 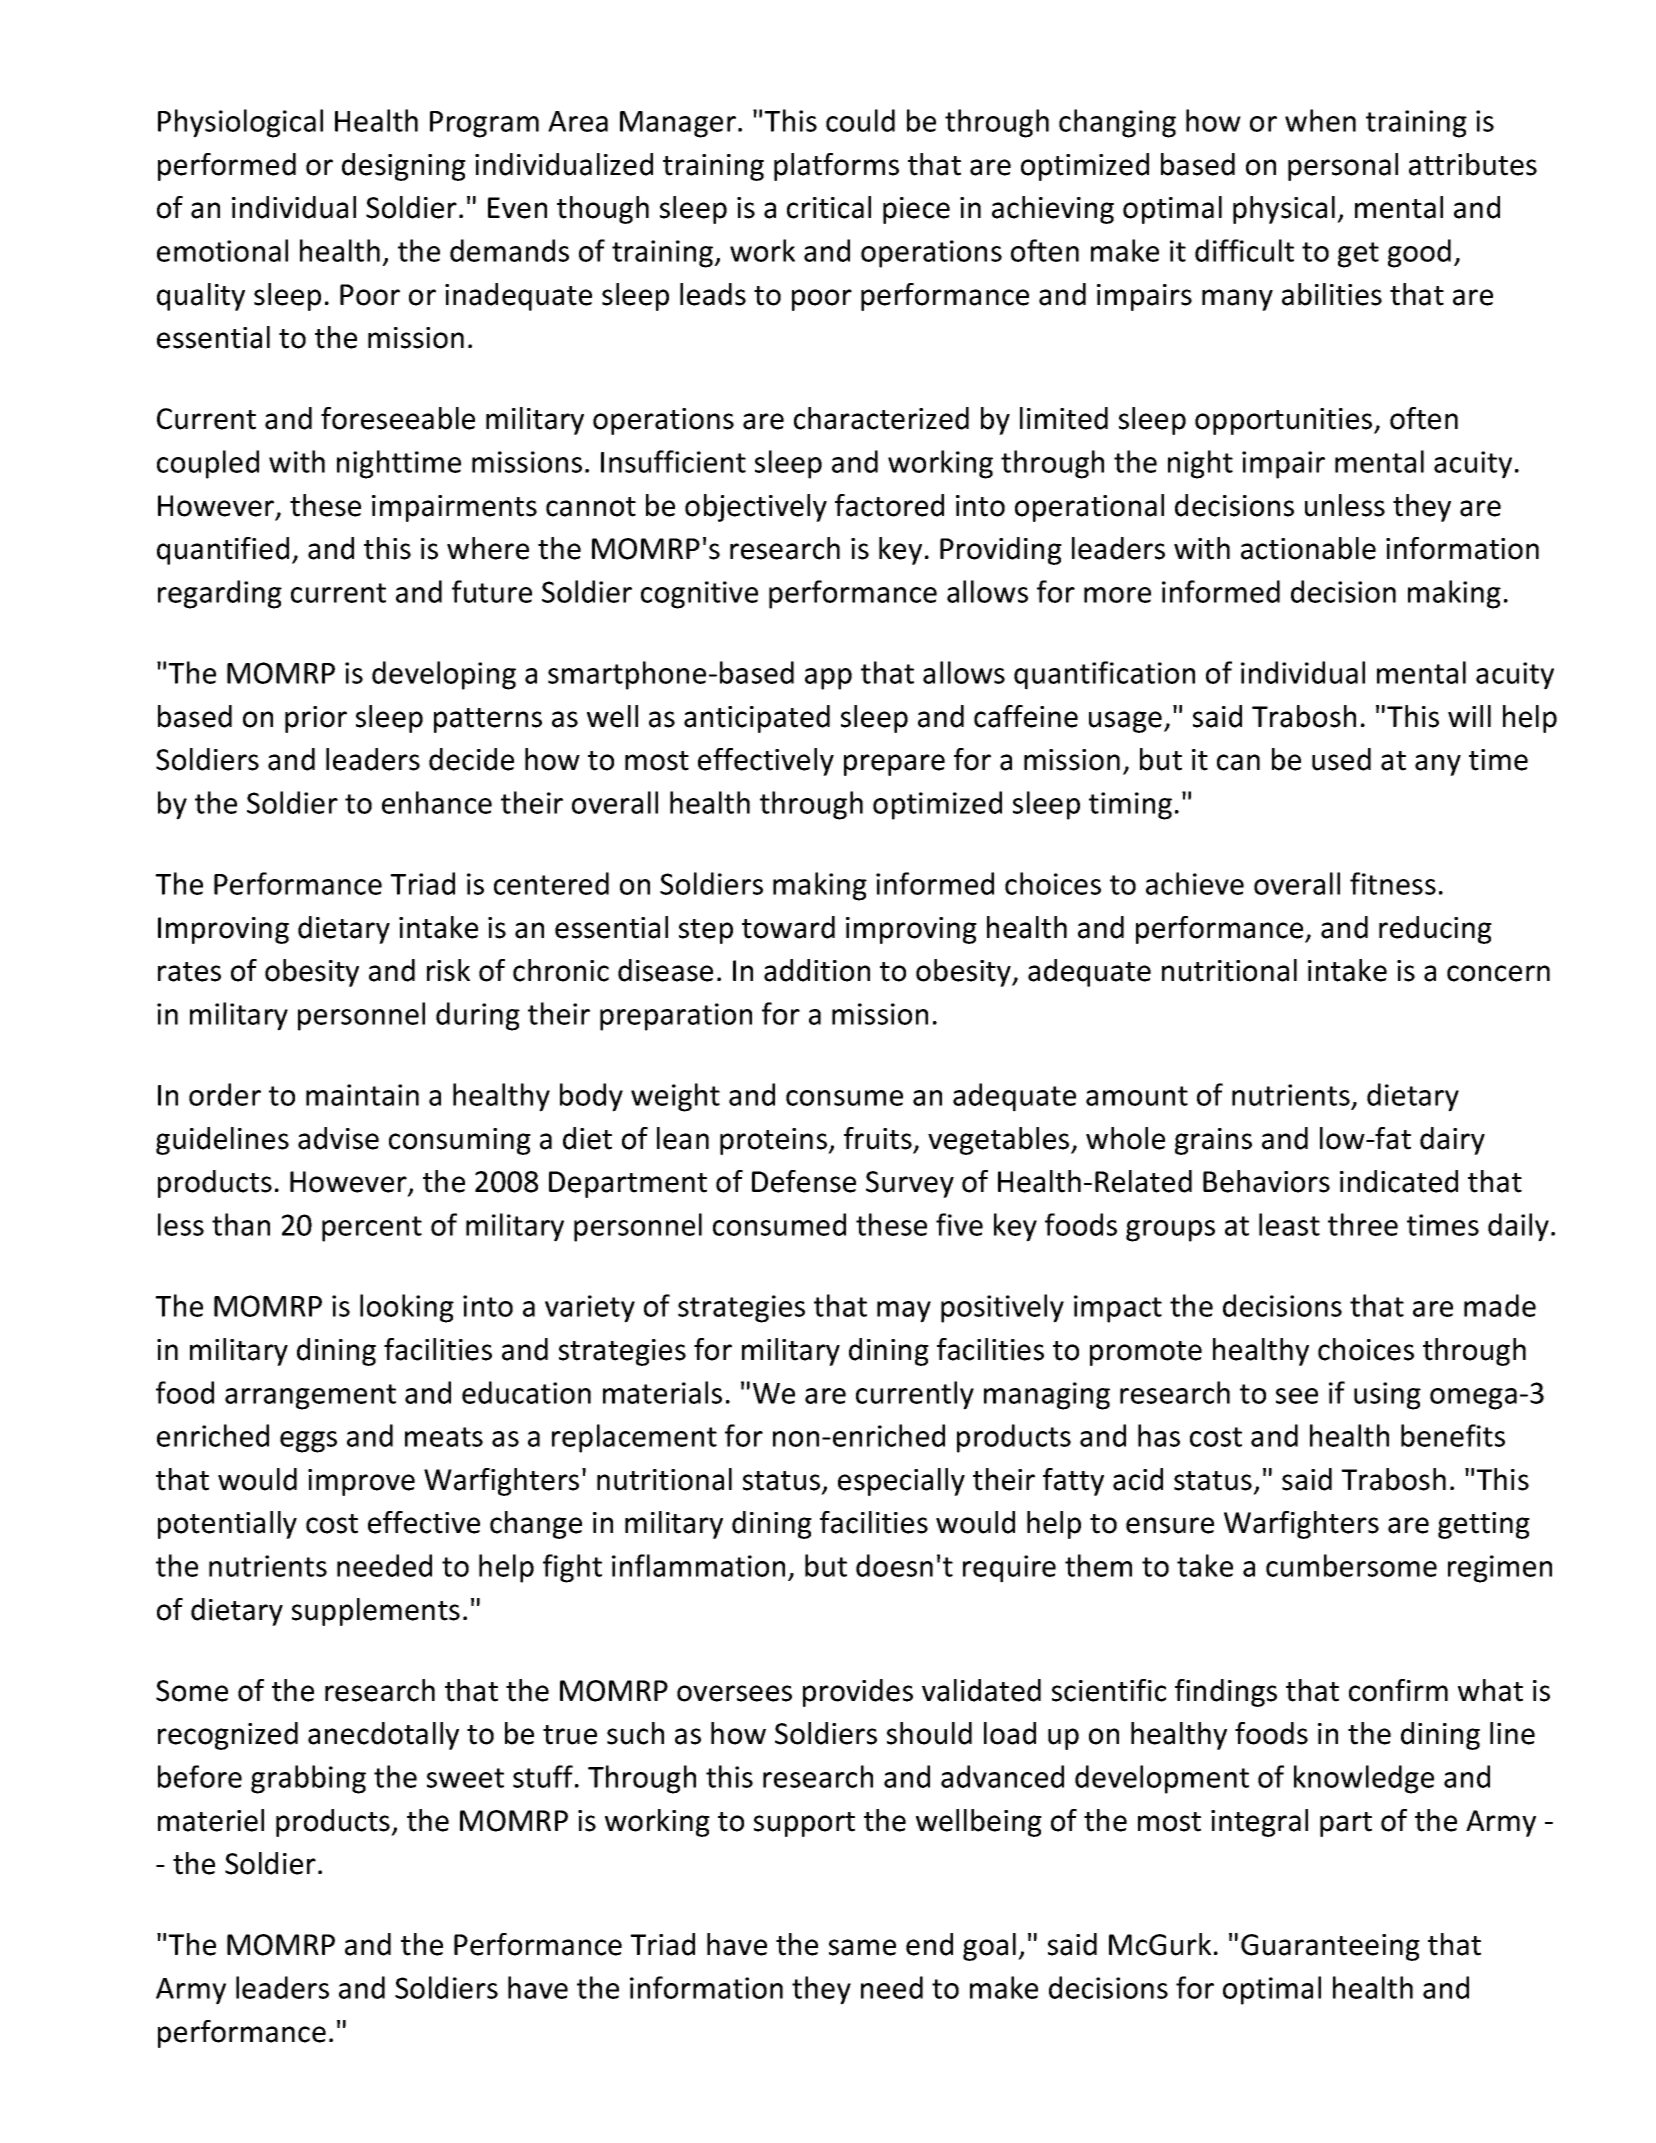 I want to click on grabbing, so click(x=308, y=1779).
